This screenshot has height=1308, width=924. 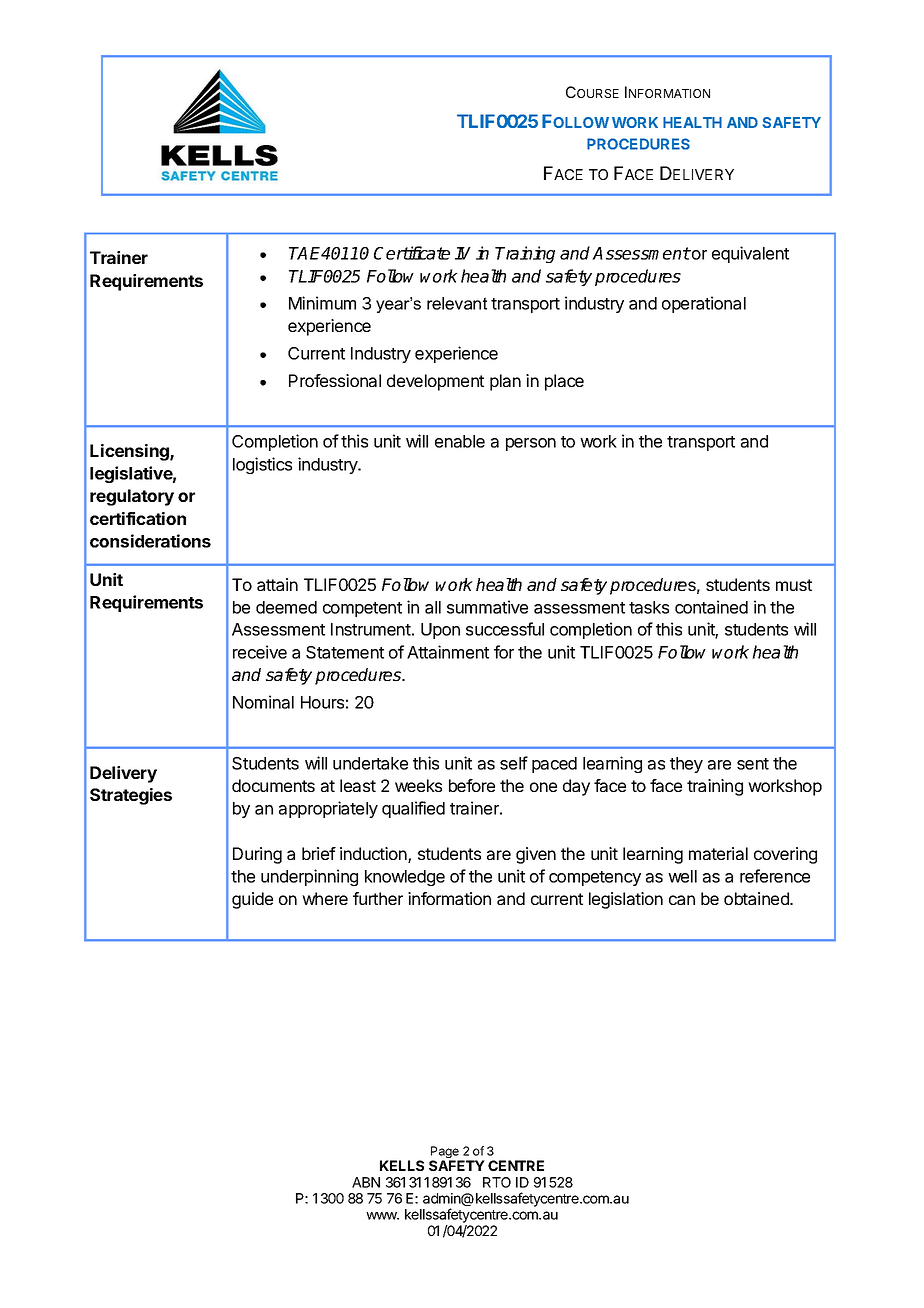 What do you see at coordinates (704, 304) in the screenshot?
I see `operational` at bounding box center [704, 304].
